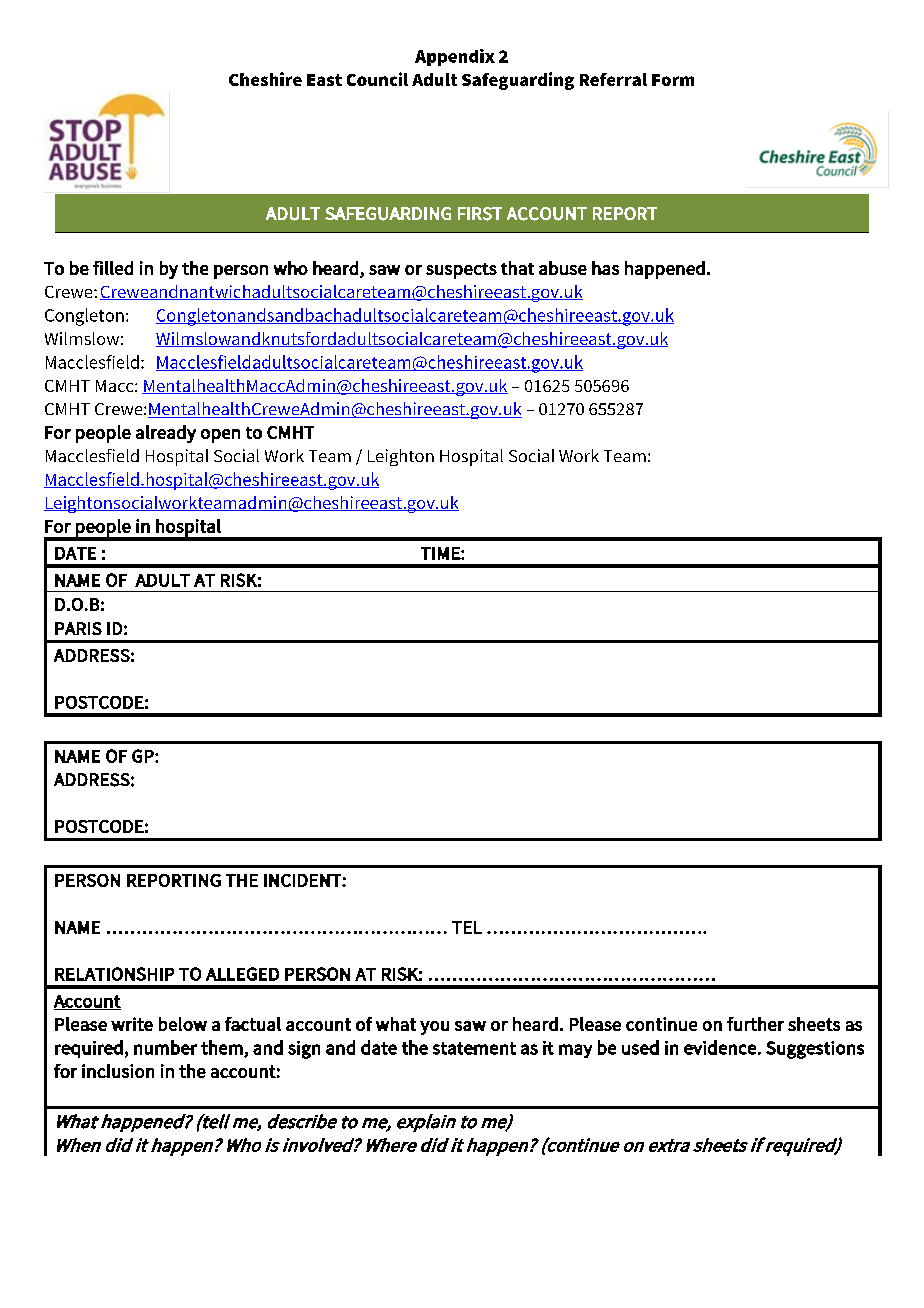  I want to click on number, so click(165, 1047).
